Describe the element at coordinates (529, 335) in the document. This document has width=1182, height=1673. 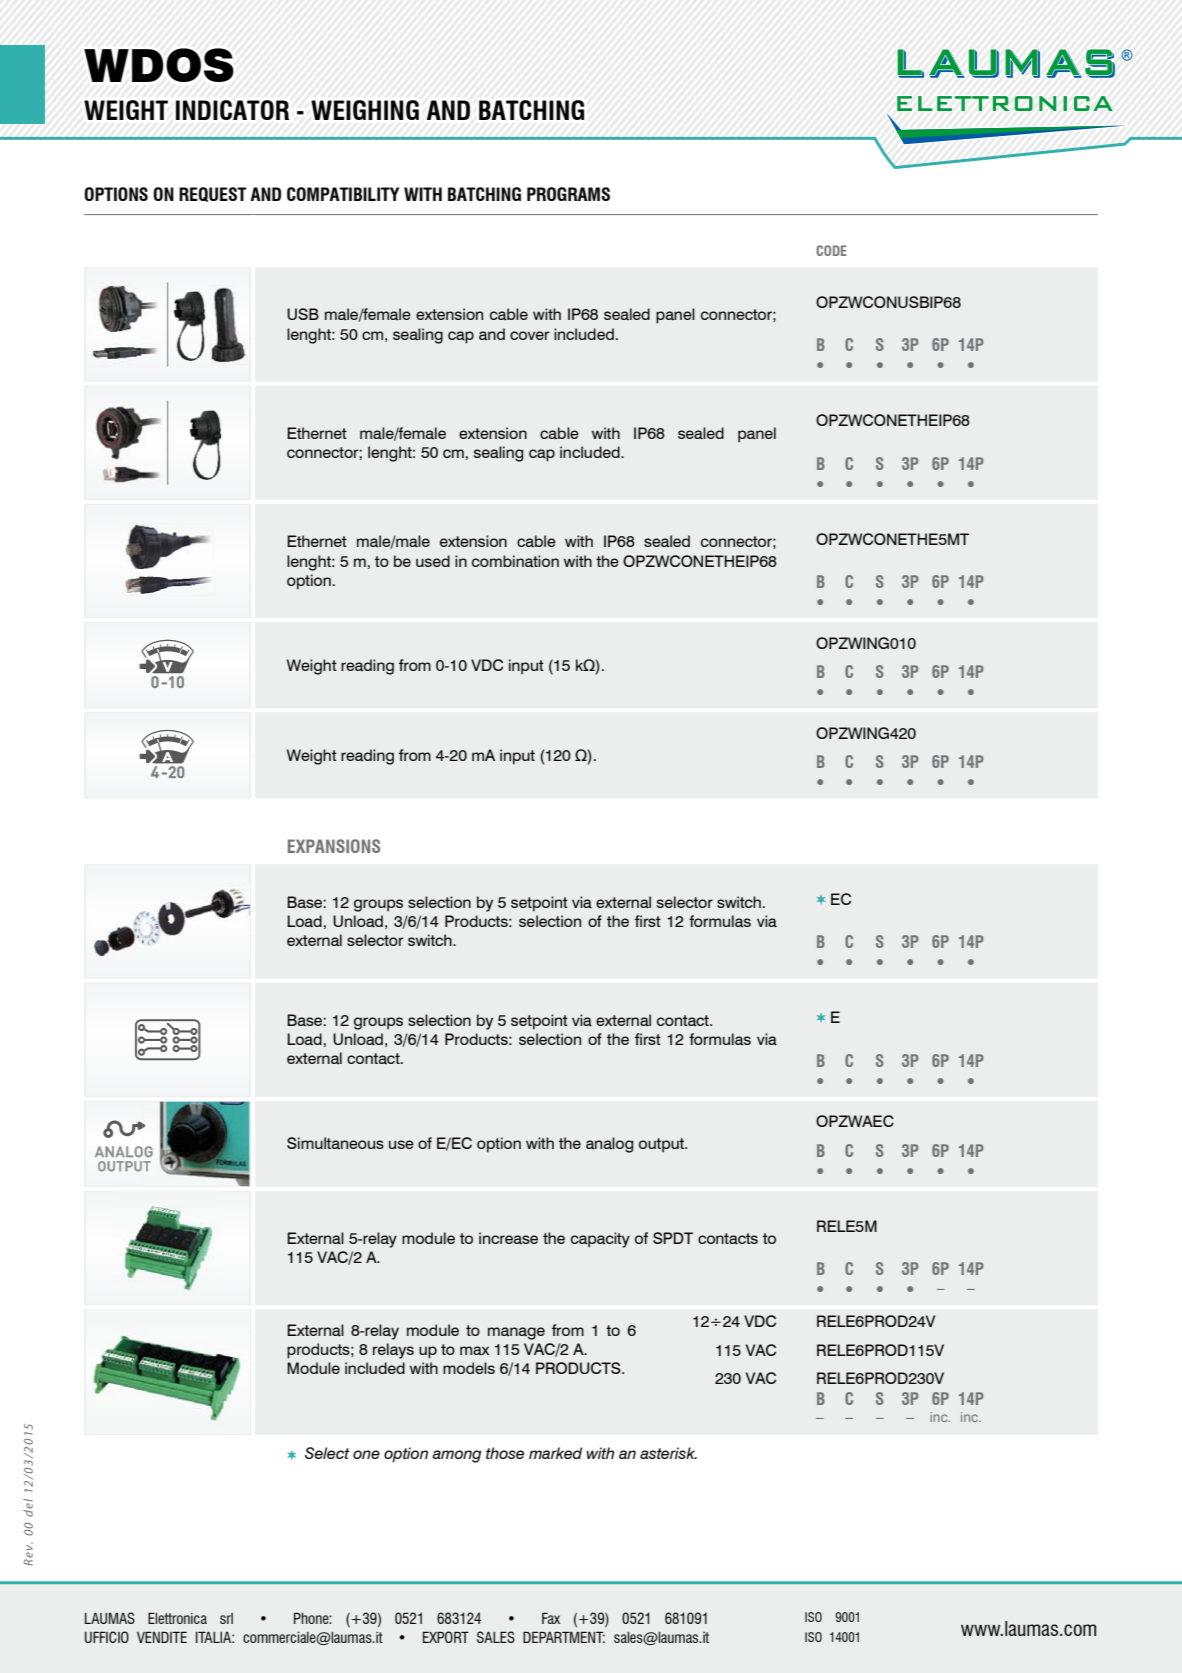
I see `cover` at that location.
